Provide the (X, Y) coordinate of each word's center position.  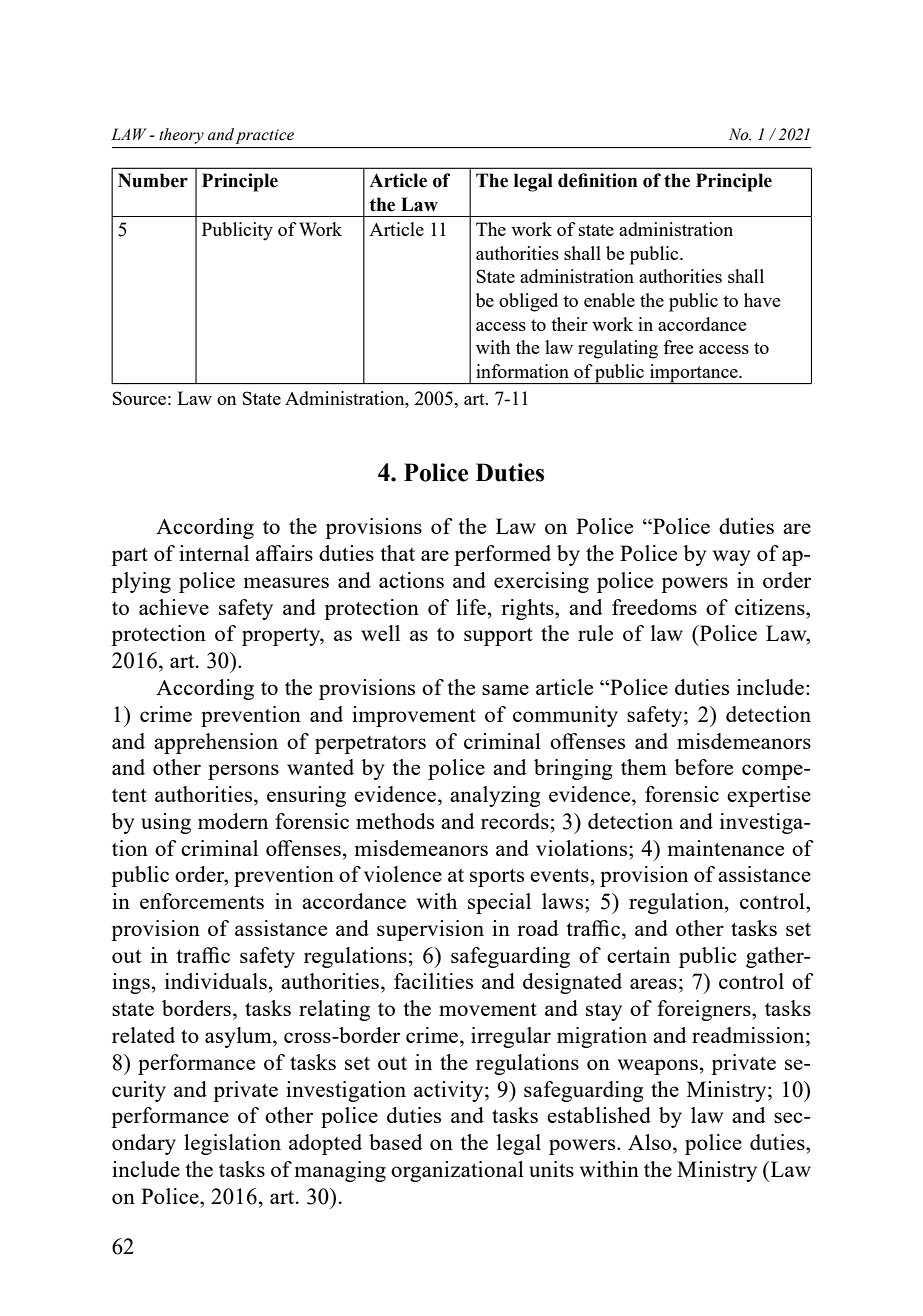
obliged (528, 302)
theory (181, 136)
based (395, 1142)
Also (651, 1142)
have (762, 300)
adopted (325, 1144)
